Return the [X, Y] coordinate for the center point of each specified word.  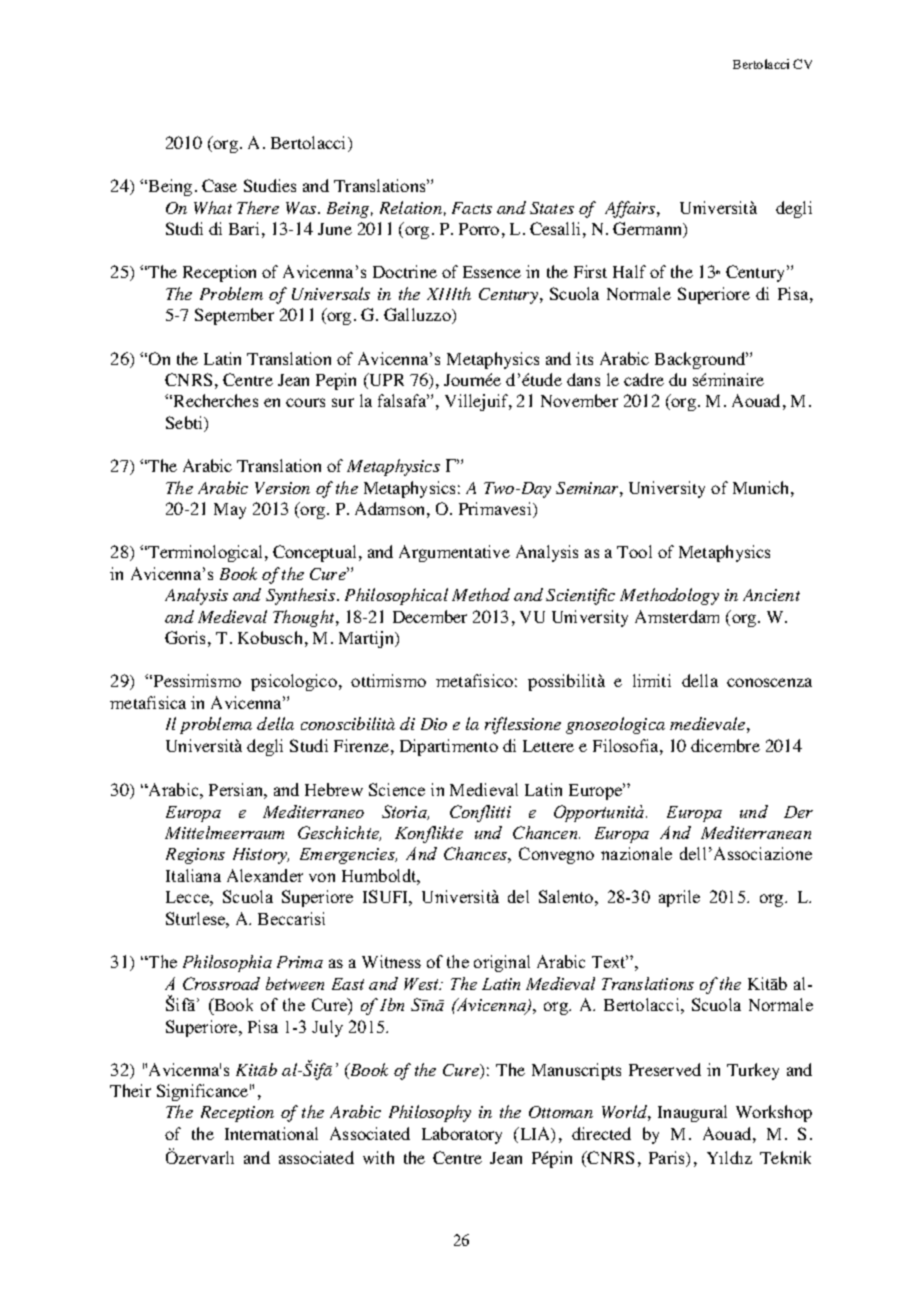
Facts [472, 208]
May [230, 511]
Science [397, 789]
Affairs [631, 209]
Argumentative [454, 553]
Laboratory [462, 1135]
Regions [195, 856]
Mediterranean [756, 832]
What [213, 207]
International [271, 1133]
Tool [634, 551]
